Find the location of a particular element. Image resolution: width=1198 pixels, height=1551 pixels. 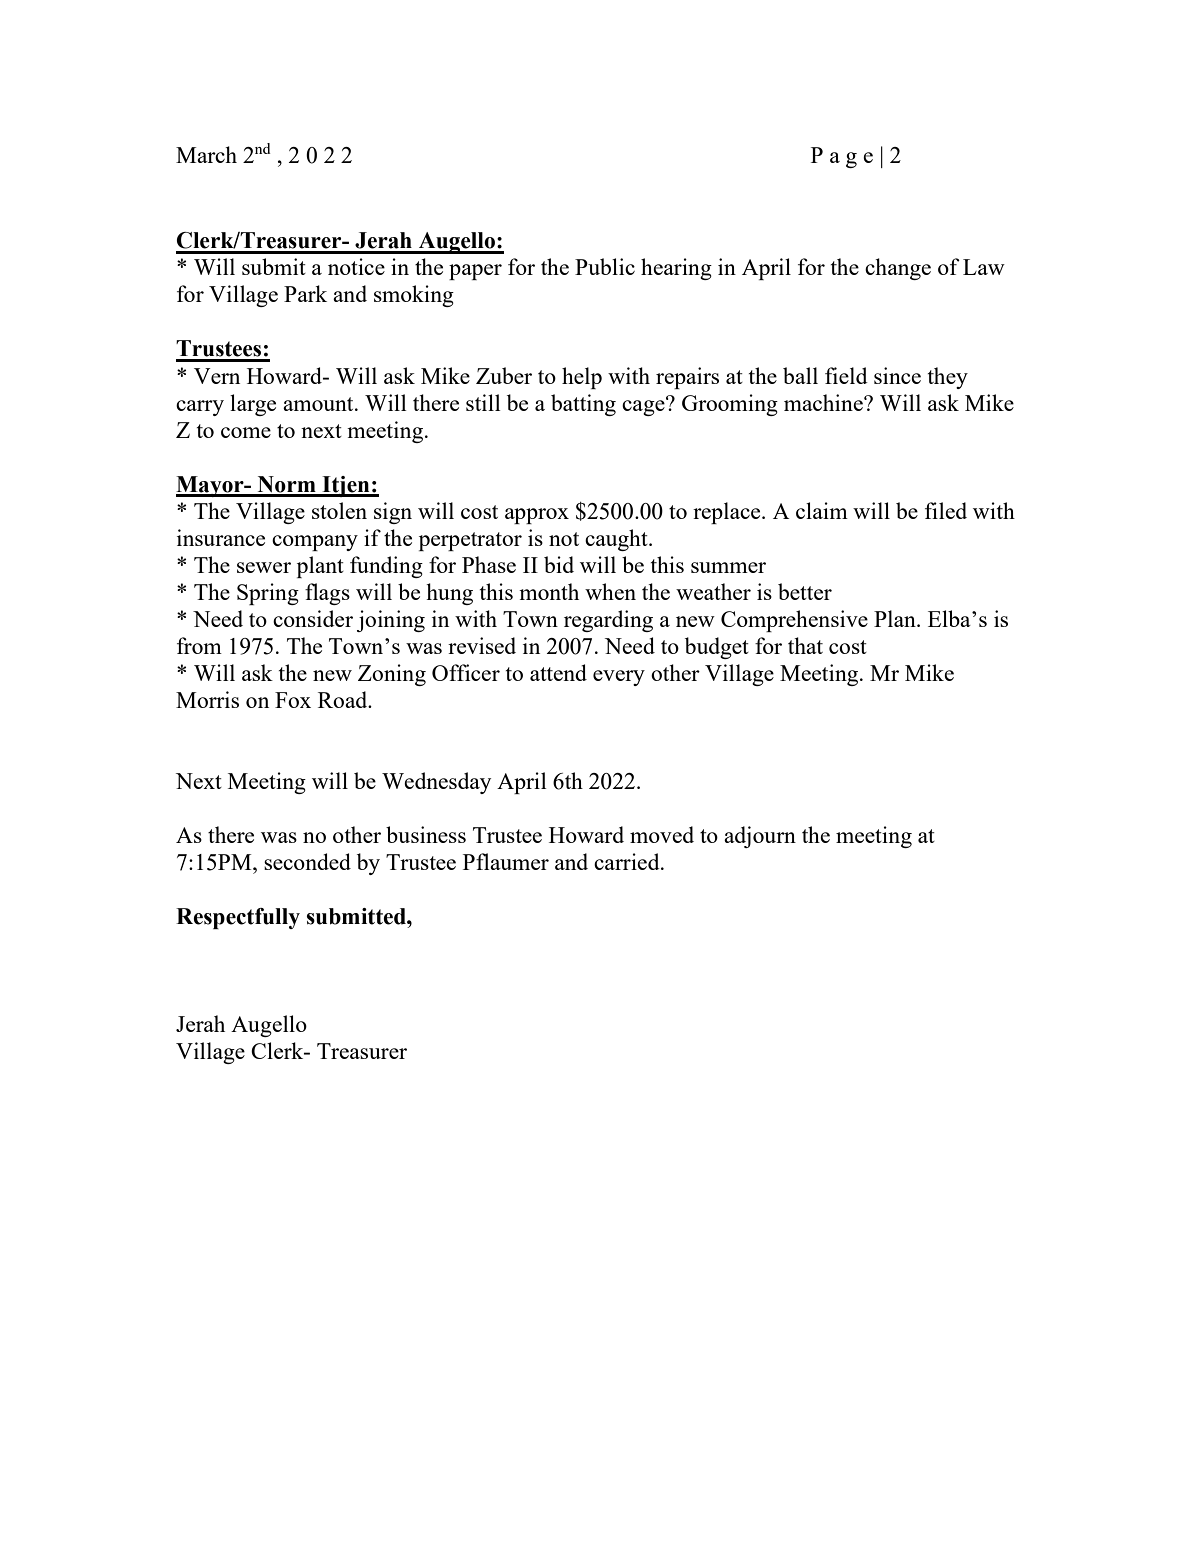

change is located at coordinates (898, 269).
